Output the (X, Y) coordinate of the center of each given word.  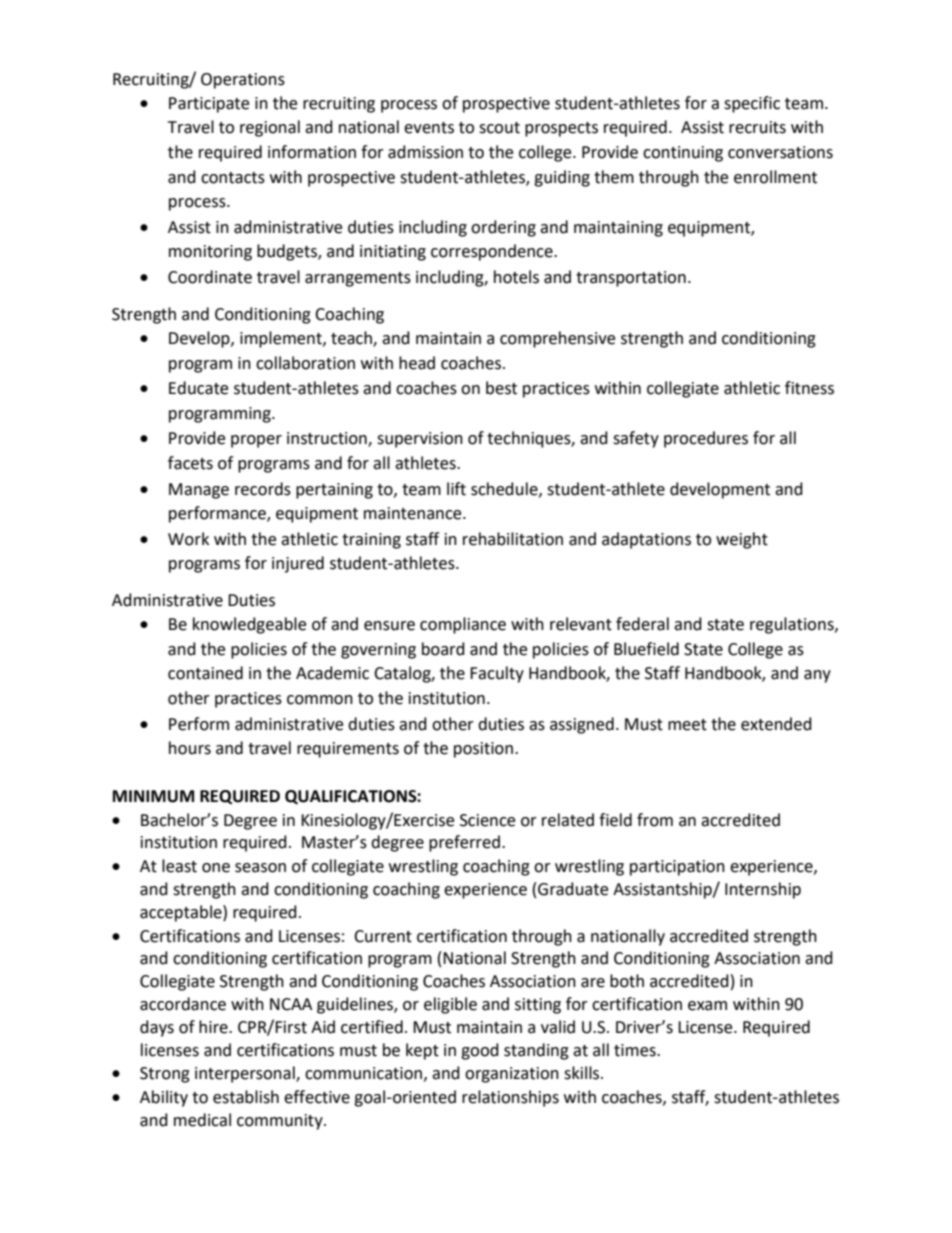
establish (246, 1097)
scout (499, 128)
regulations (793, 625)
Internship (763, 890)
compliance (463, 625)
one (216, 868)
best (501, 388)
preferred (464, 843)
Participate (209, 105)
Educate (198, 388)
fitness (809, 388)
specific (752, 104)
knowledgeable (249, 625)
